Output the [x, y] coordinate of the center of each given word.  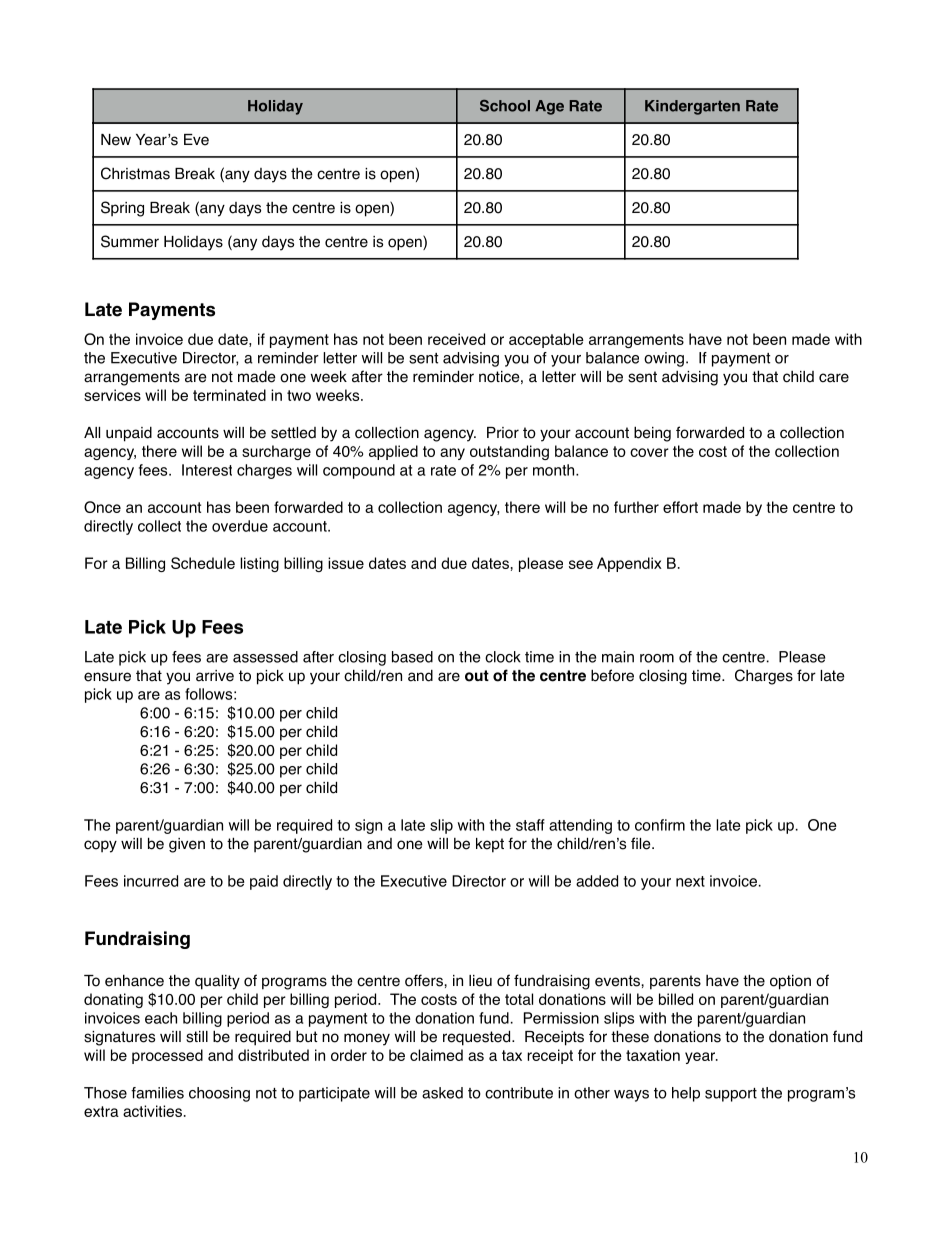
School [505, 106]
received [456, 339]
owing [664, 359]
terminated [229, 395]
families [157, 1093]
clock [503, 657]
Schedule [203, 563]
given [187, 845]
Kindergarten [692, 107]
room [657, 658]
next [690, 881]
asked [442, 1093]
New [116, 140]
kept [490, 845]
